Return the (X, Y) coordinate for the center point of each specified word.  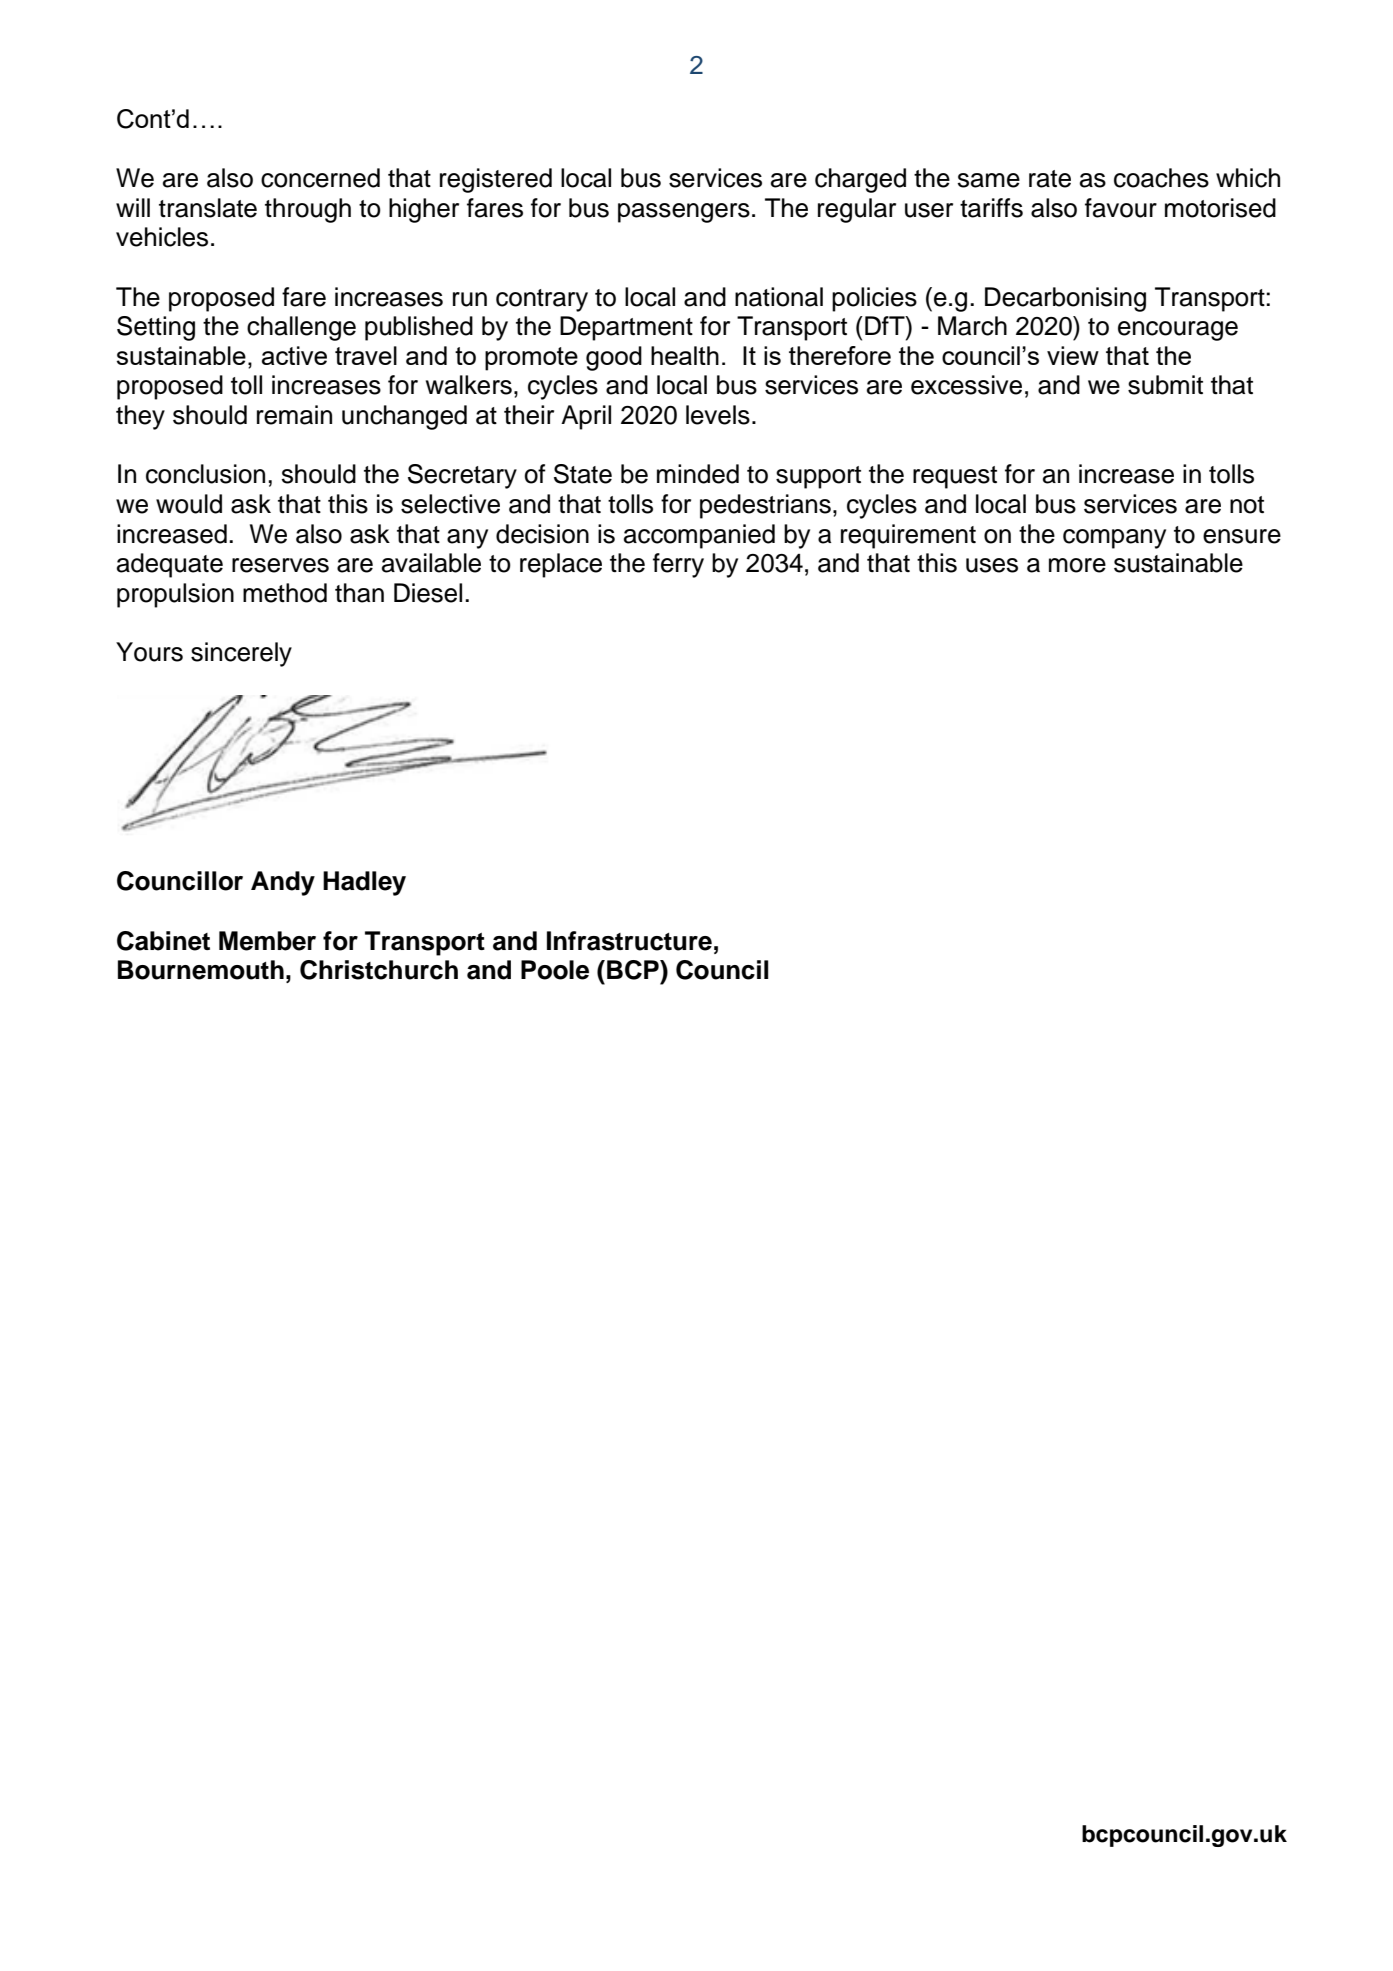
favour (1121, 208)
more (1077, 565)
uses (992, 565)
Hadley (364, 883)
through (308, 210)
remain (294, 415)
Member (267, 941)
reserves (280, 565)
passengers (684, 213)
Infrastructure (629, 941)
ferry (678, 565)
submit (1165, 385)
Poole (555, 970)
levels (718, 415)
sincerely (241, 654)
